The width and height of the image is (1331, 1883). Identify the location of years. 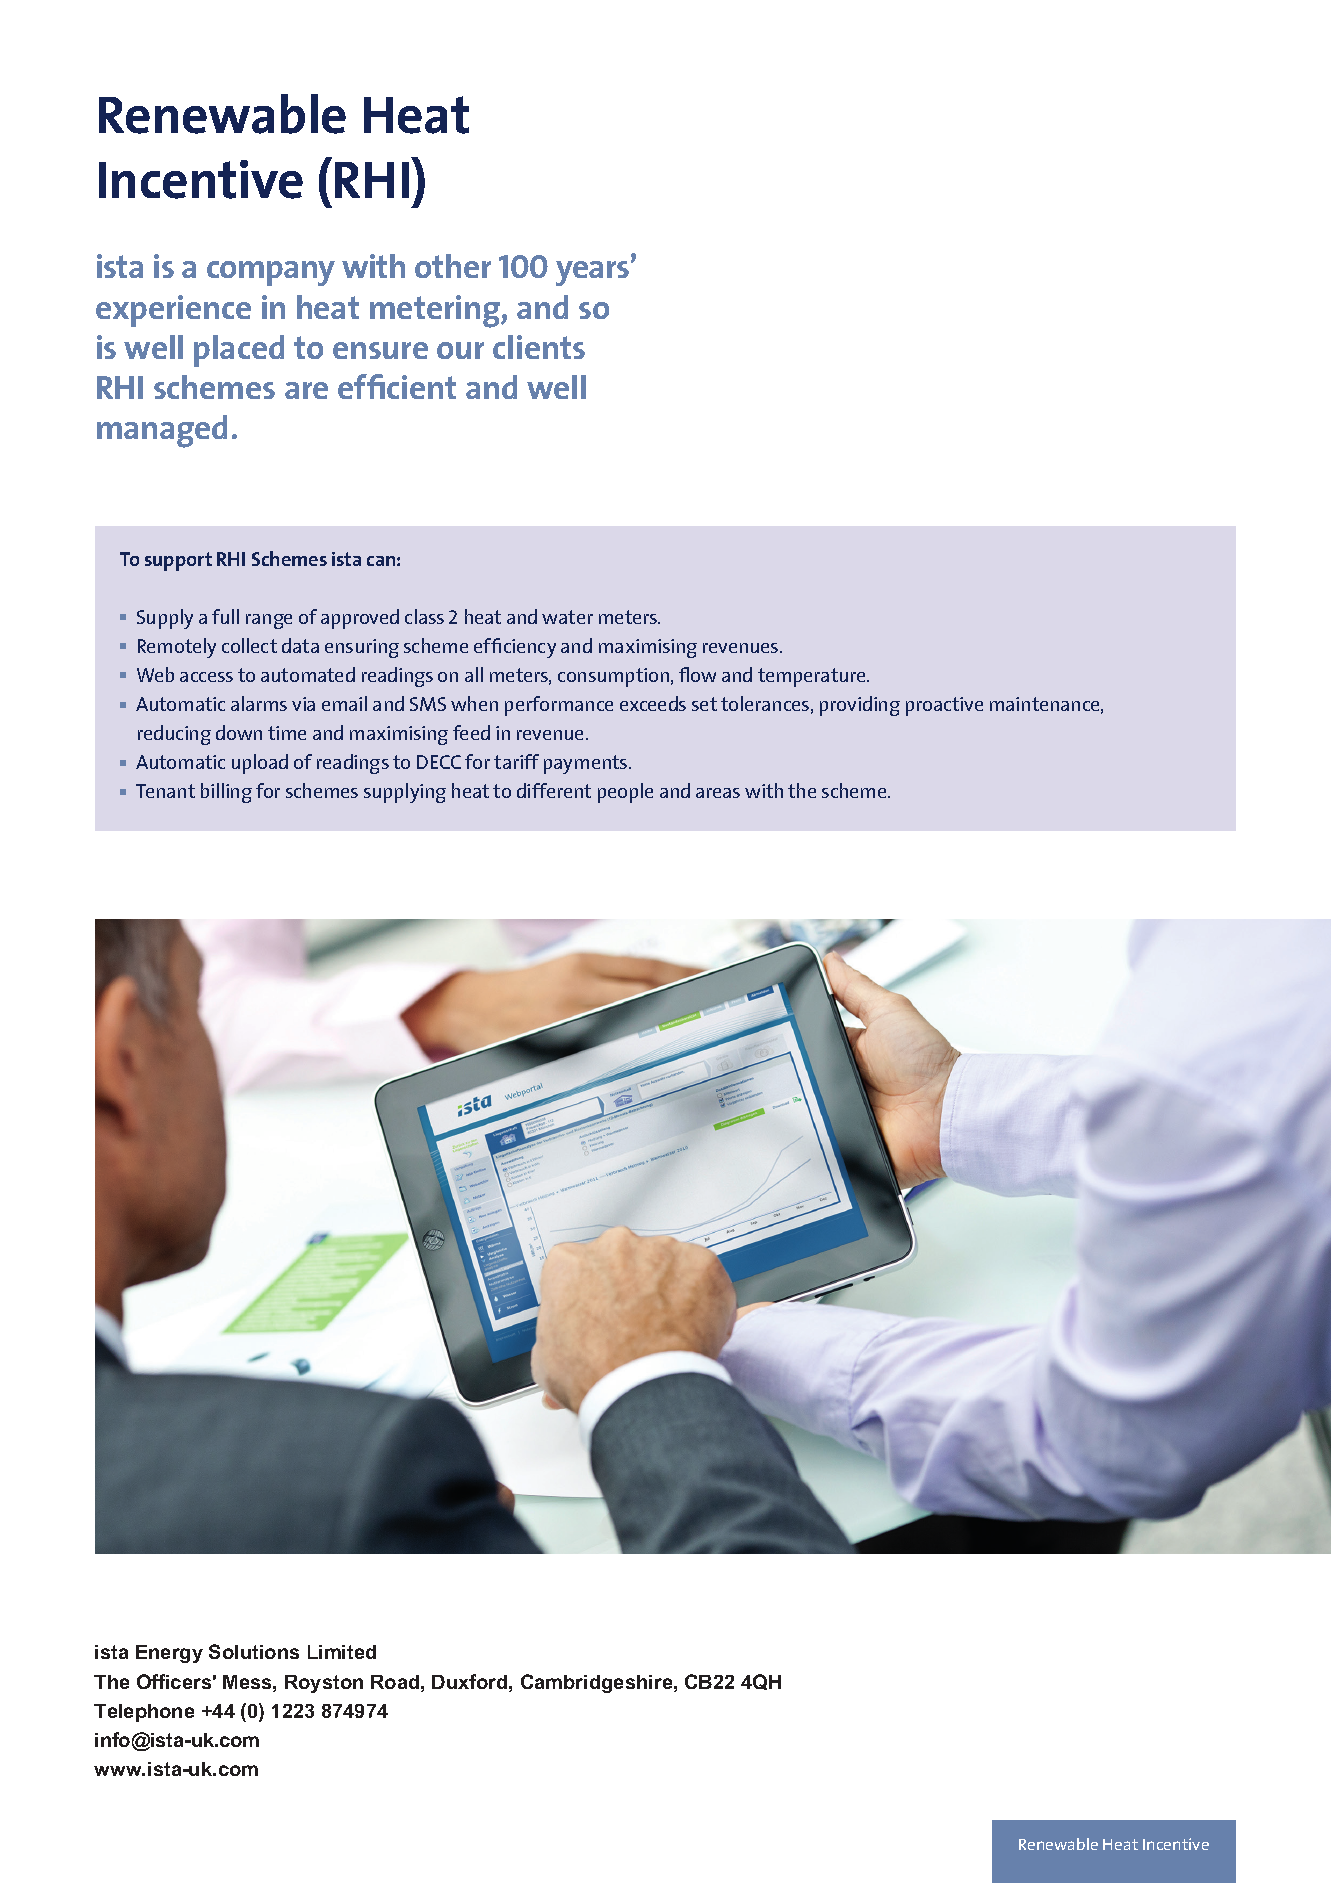
(594, 273).
